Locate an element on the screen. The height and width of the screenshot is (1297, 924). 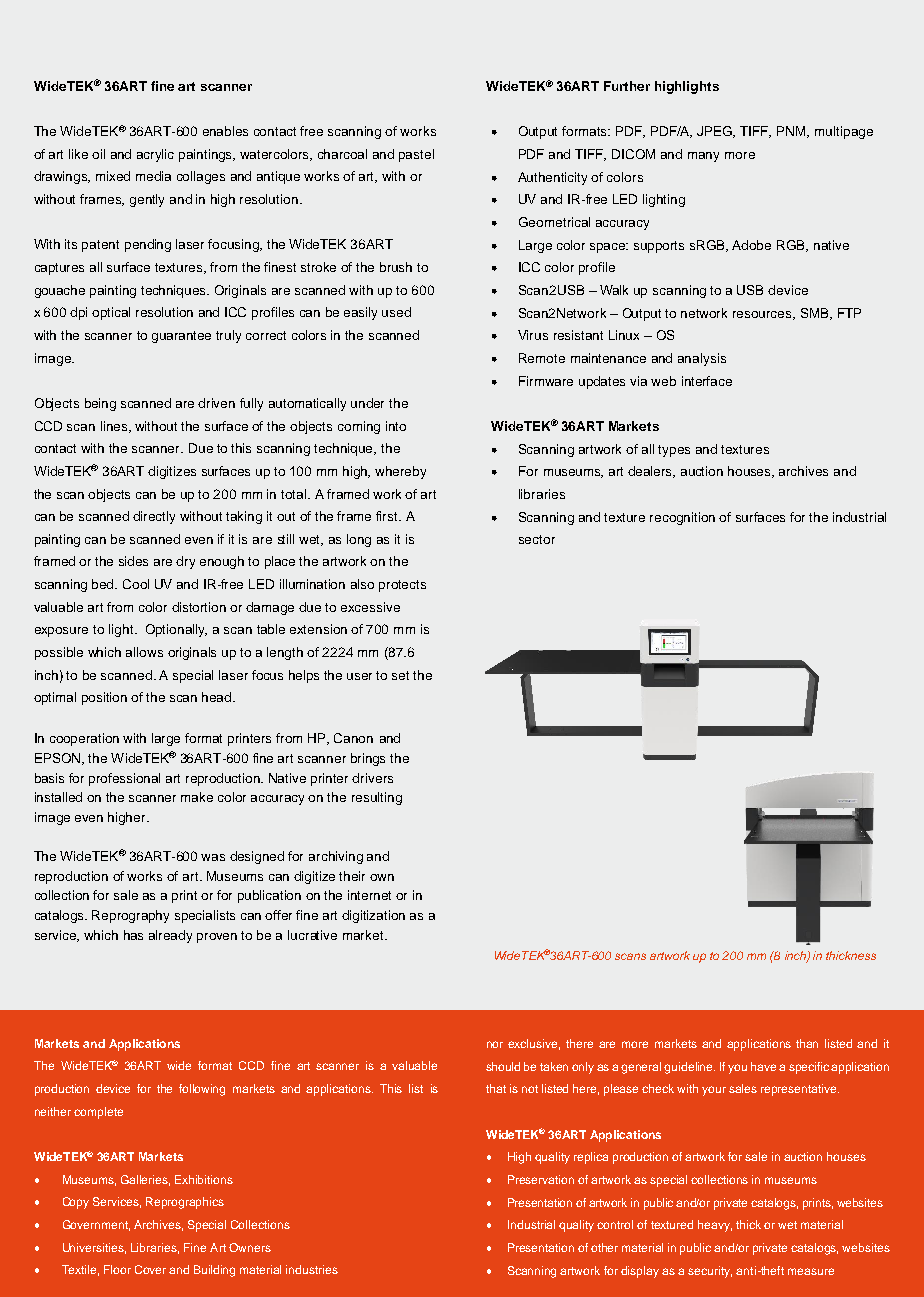
directly is located at coordinates (154, 517).
